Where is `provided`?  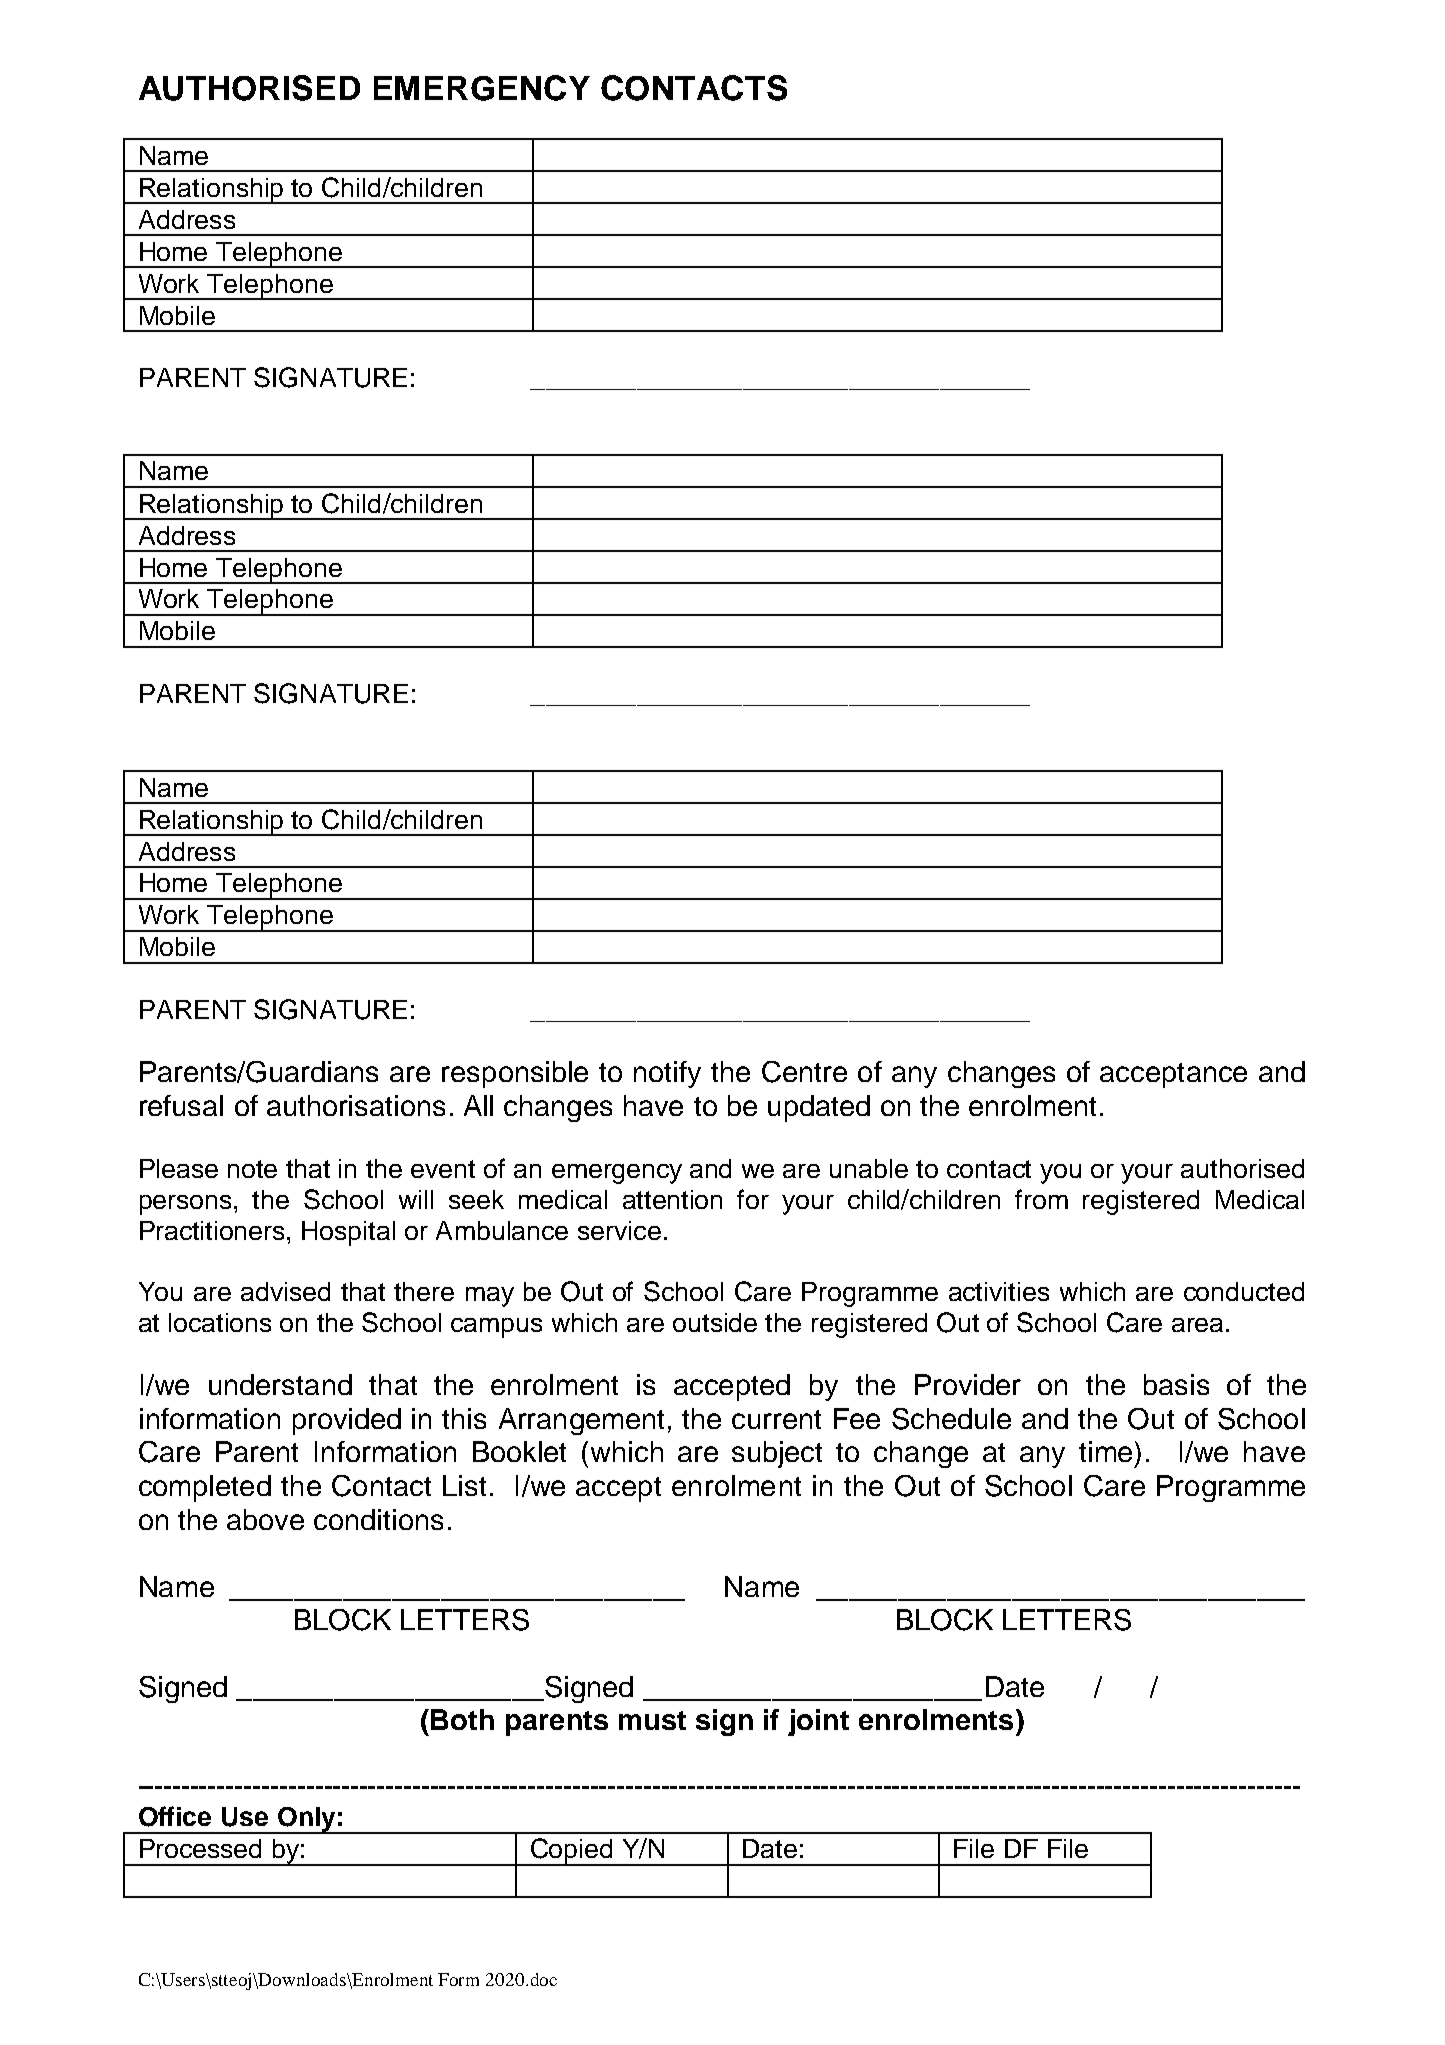
provided is located at coordinates (347, 1421).
